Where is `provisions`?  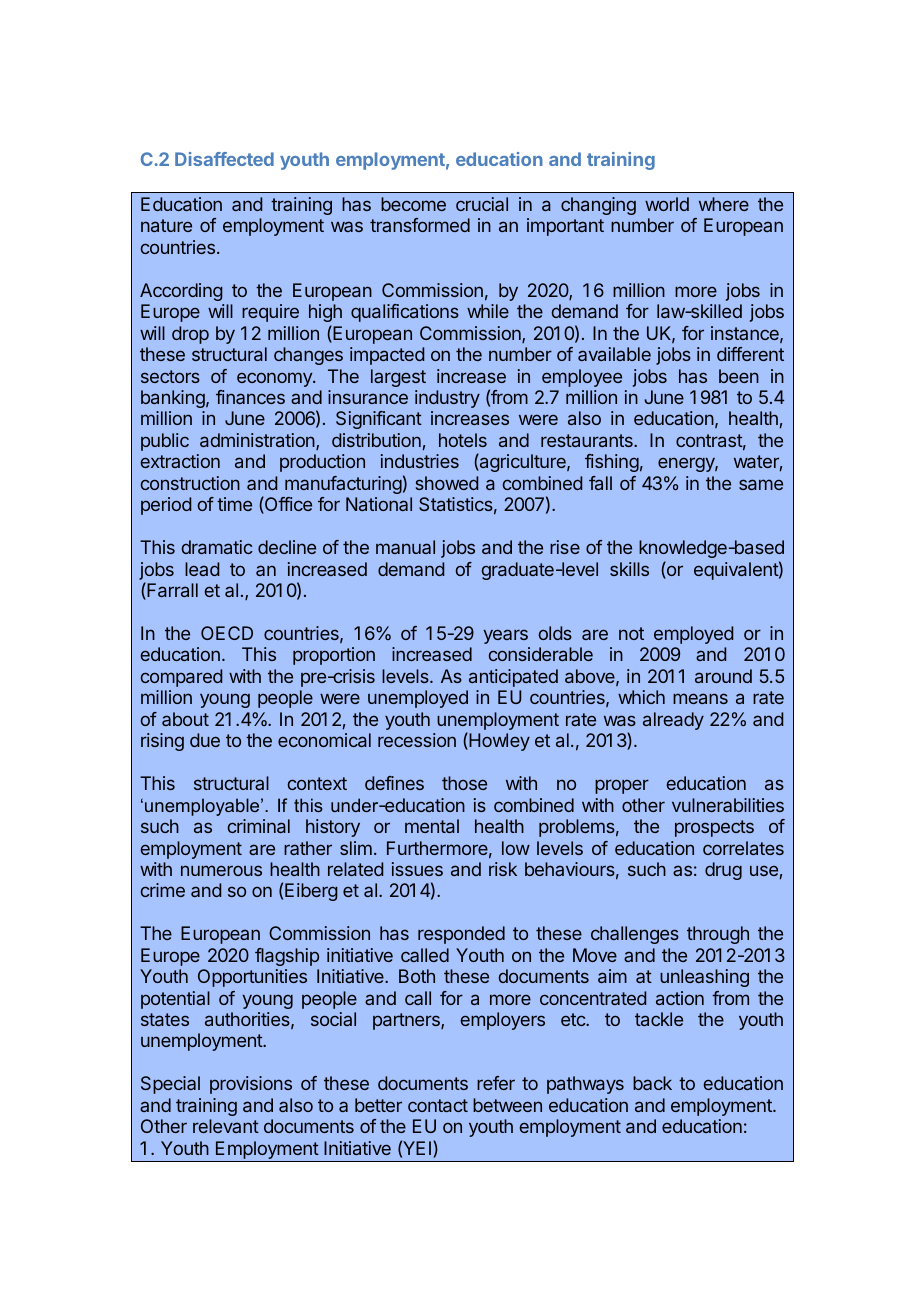 provisions is located at coordinates (251, 1085).
